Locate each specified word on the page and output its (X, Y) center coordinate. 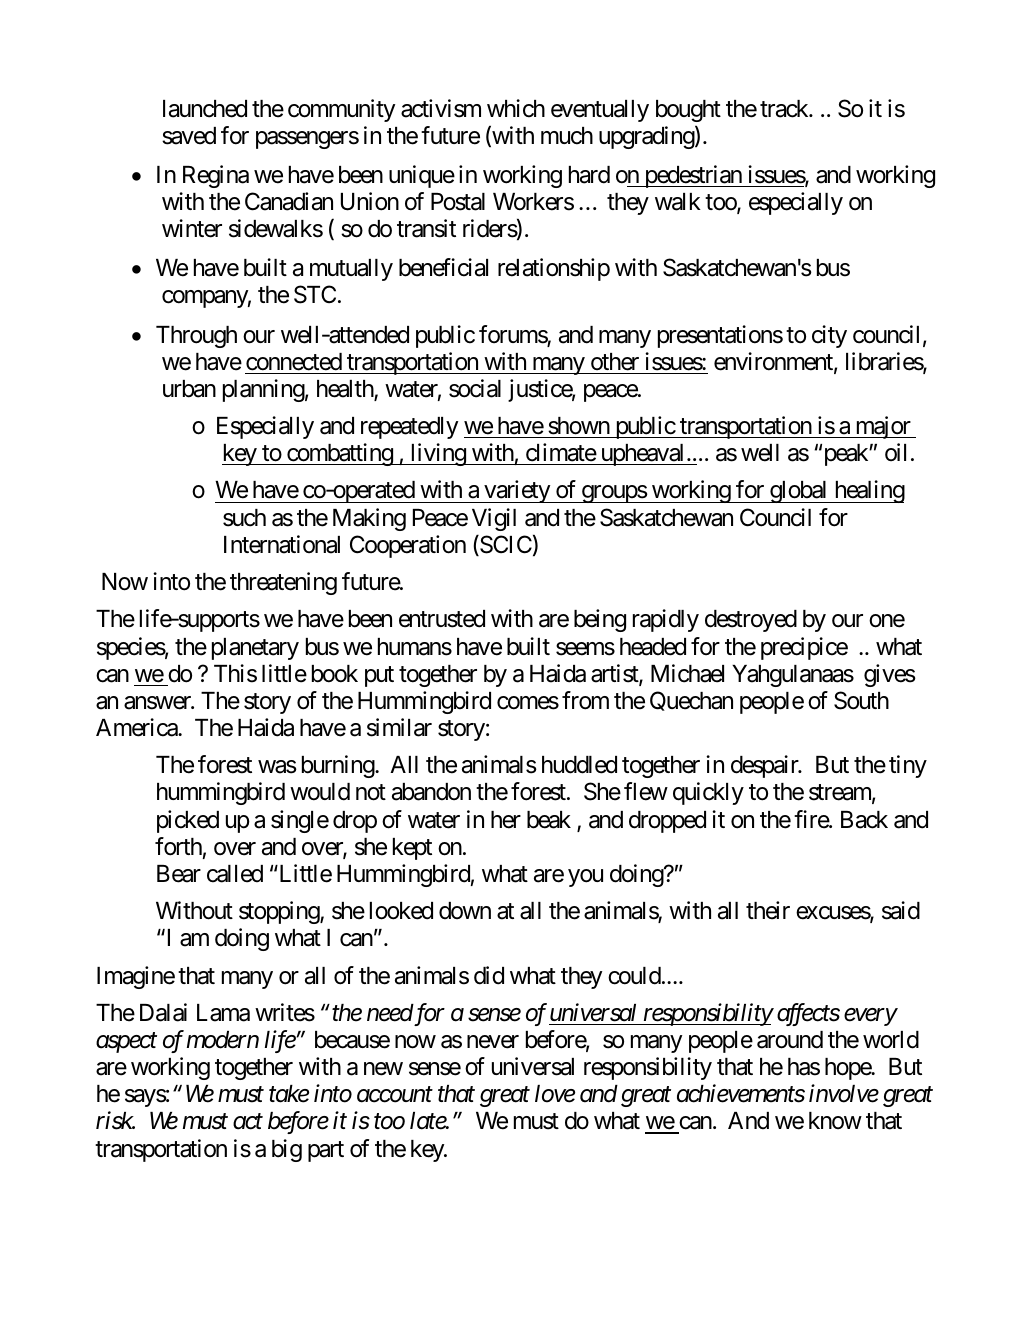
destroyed (751, 621)
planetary (255, 649)
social (475, 388)
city (829, 336)
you (585, 878)
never (493, 1042)
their (768, 910)
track (785, 109)
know (835, 1121)
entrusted (442, 619)
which (516, 108)
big (287, 1150)
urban (189, 389)
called (235, 874)
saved (189, 136)
